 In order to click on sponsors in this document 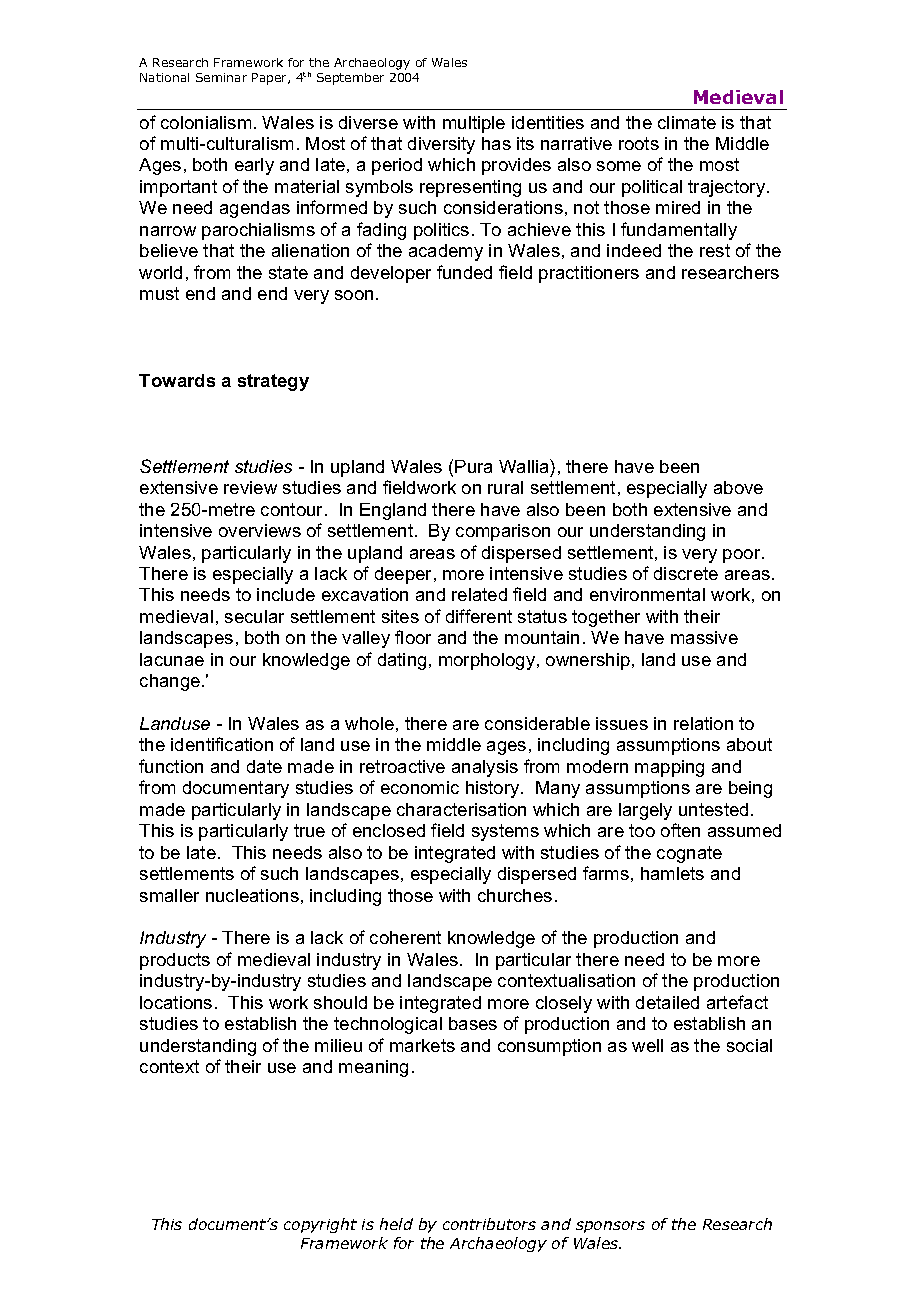, I will do `click(610, 1227)`.
